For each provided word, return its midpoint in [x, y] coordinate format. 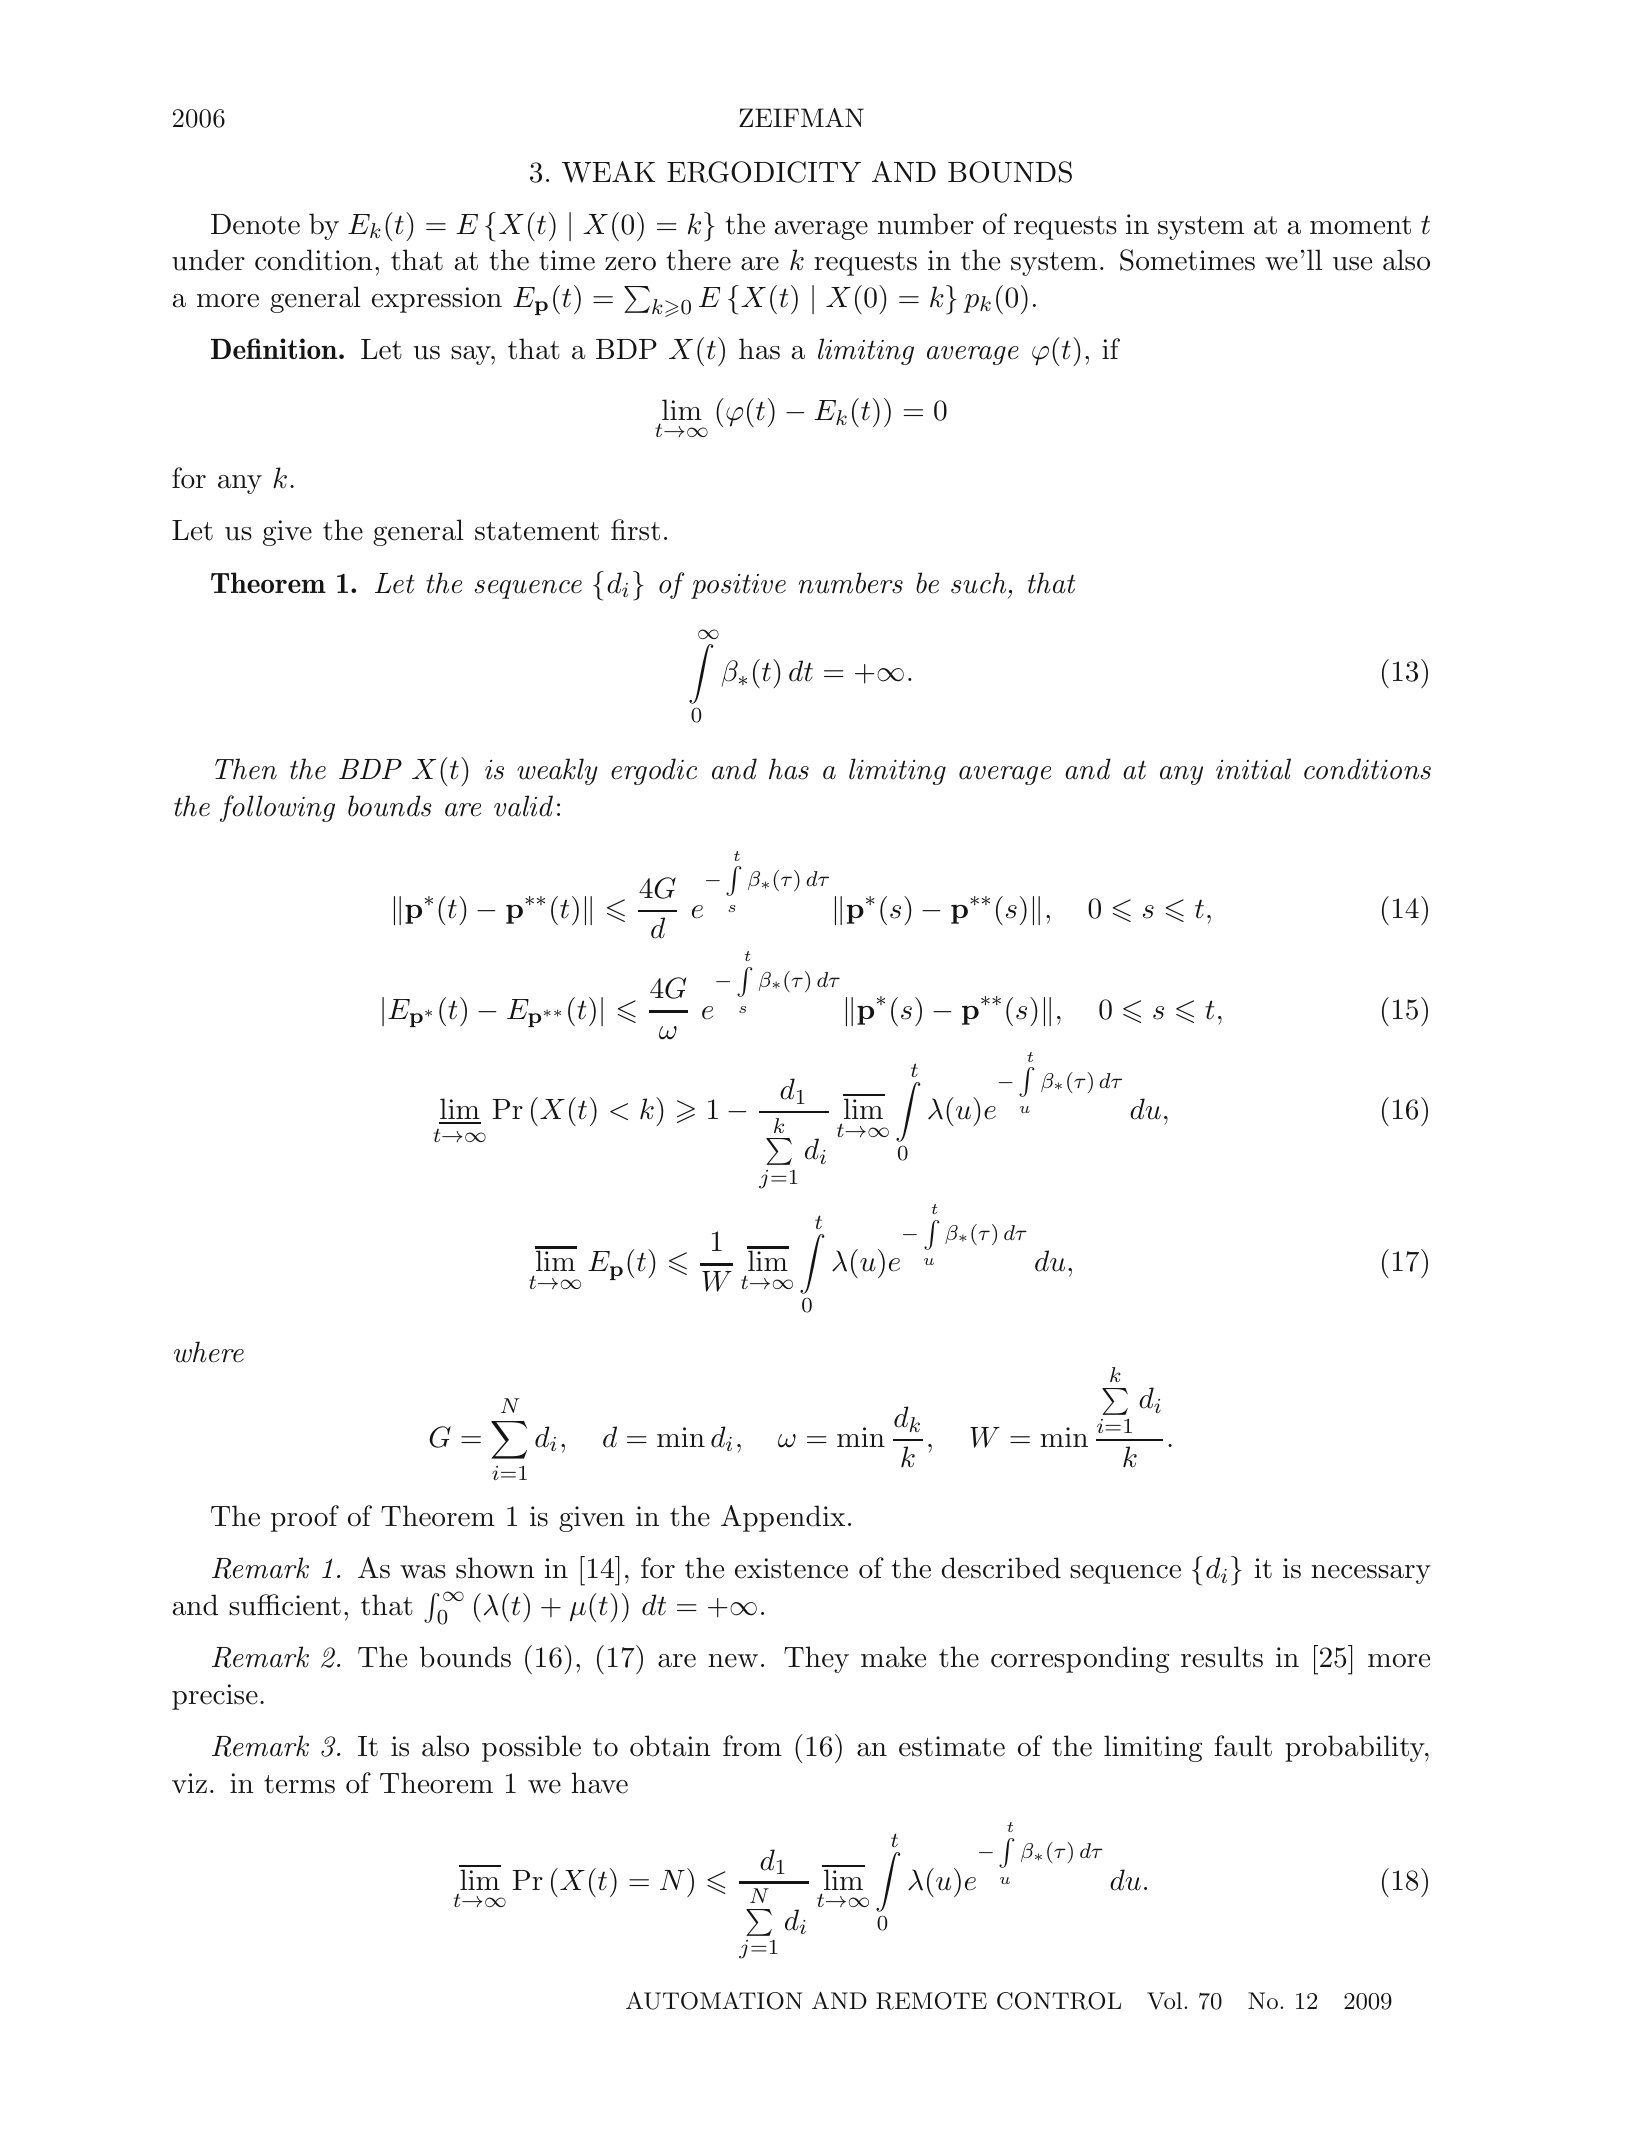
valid [523, 806]
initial [1253, 769]
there [698, 260]
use [1352, 264]
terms [299, 1784]
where [209, 1352]
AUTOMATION [714, 2001]
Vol [1166, 2001]
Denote [255, 224]
